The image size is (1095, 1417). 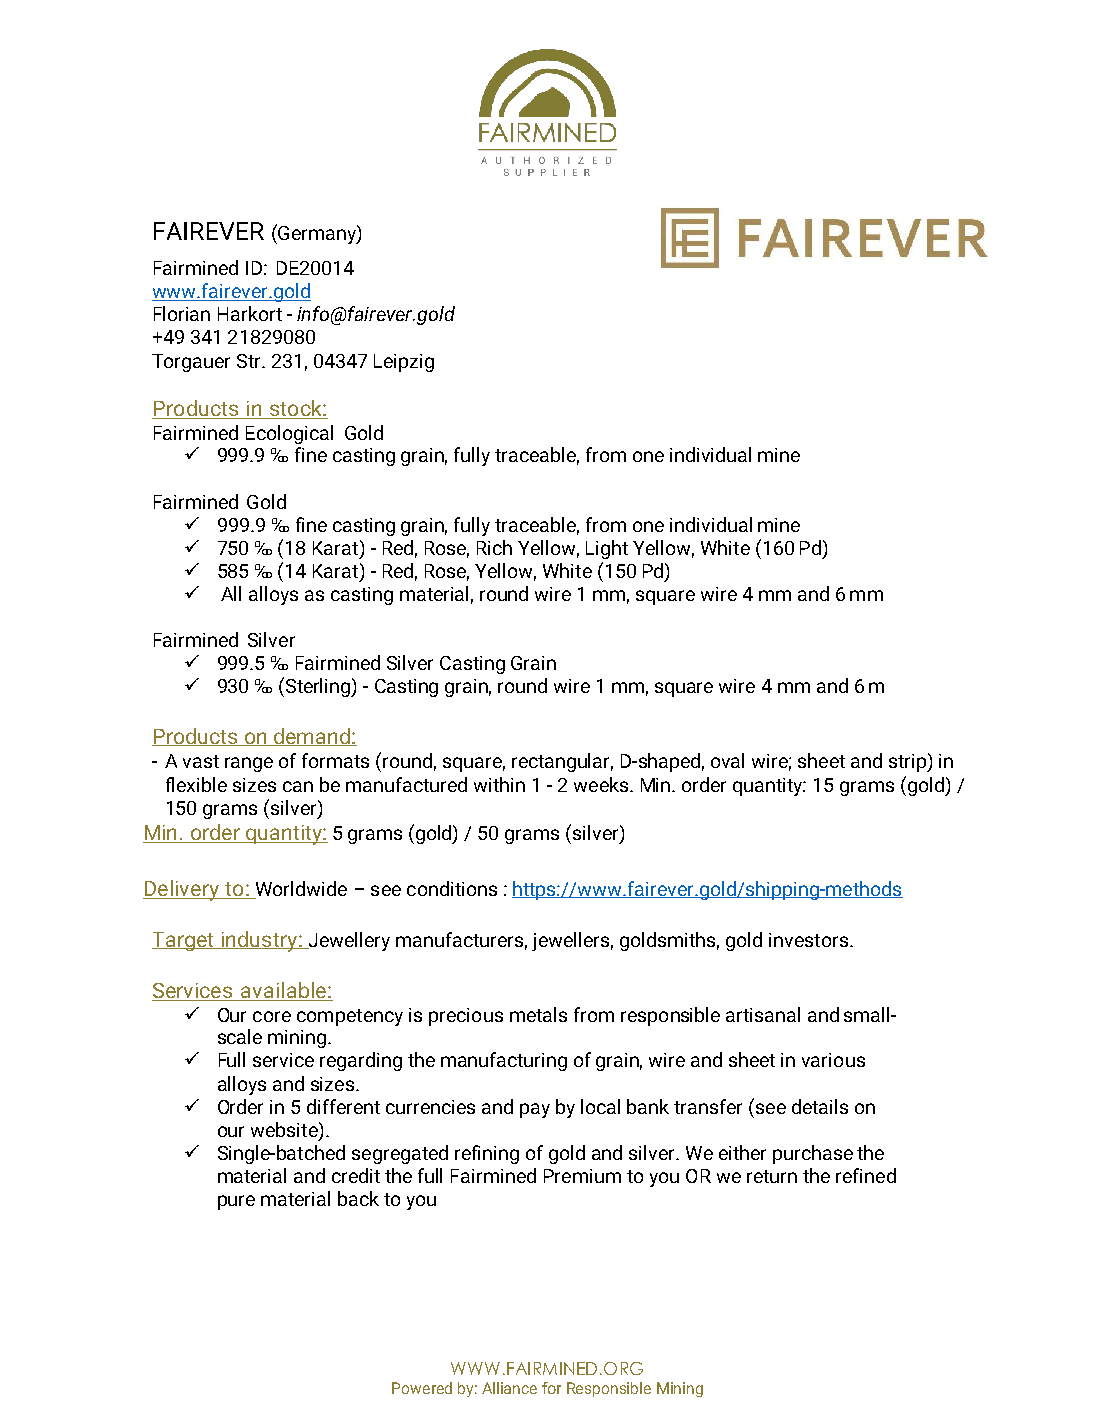 What do you see at coordinates (452, 888) in the screenshot?
I see `conditions` at bounding box center [452, 888].
